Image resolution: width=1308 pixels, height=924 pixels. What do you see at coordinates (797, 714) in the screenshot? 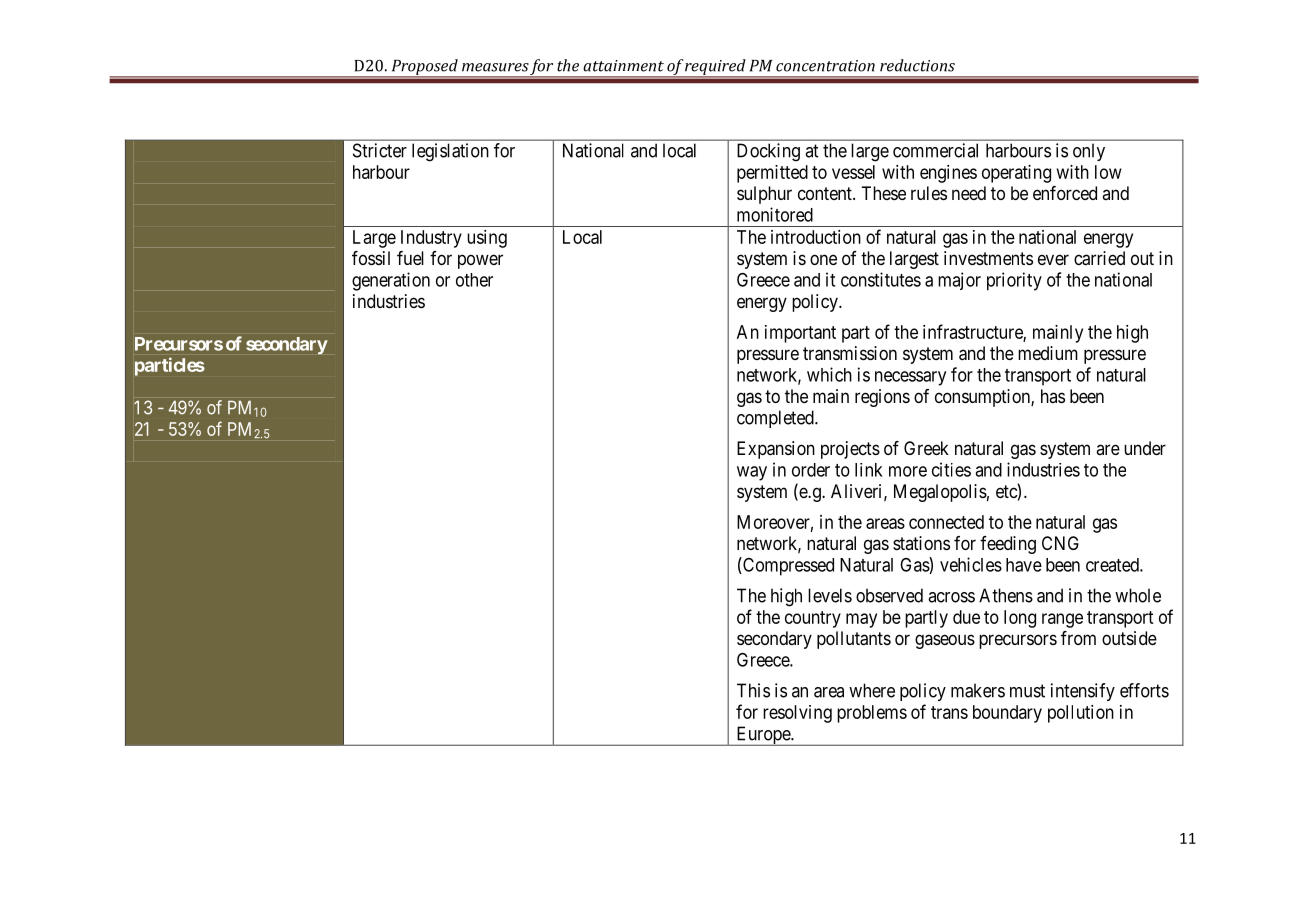
I see `resolving` at bounding box center [797, 714].
